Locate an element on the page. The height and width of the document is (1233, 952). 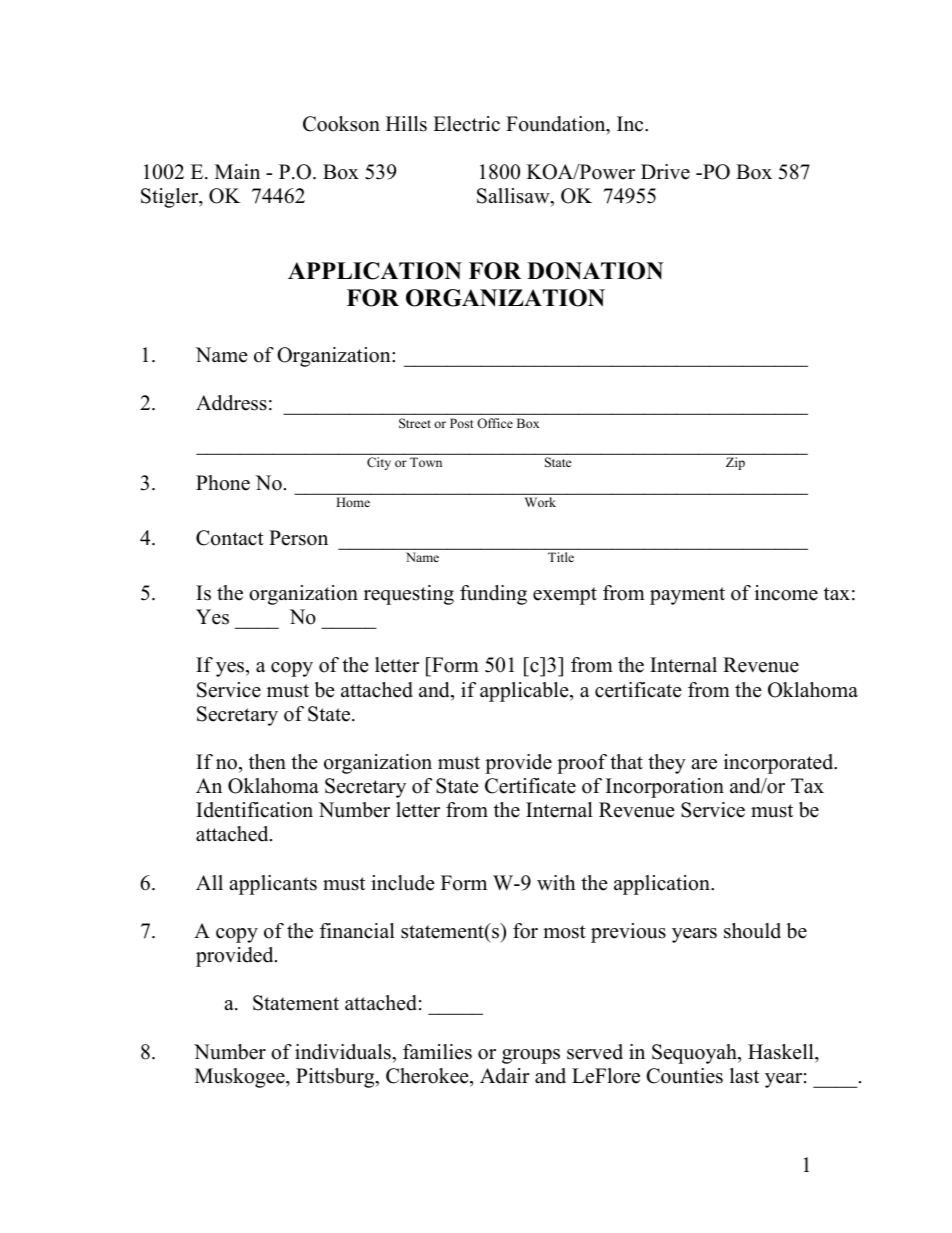
Office is located at coordinates (495, 423).
